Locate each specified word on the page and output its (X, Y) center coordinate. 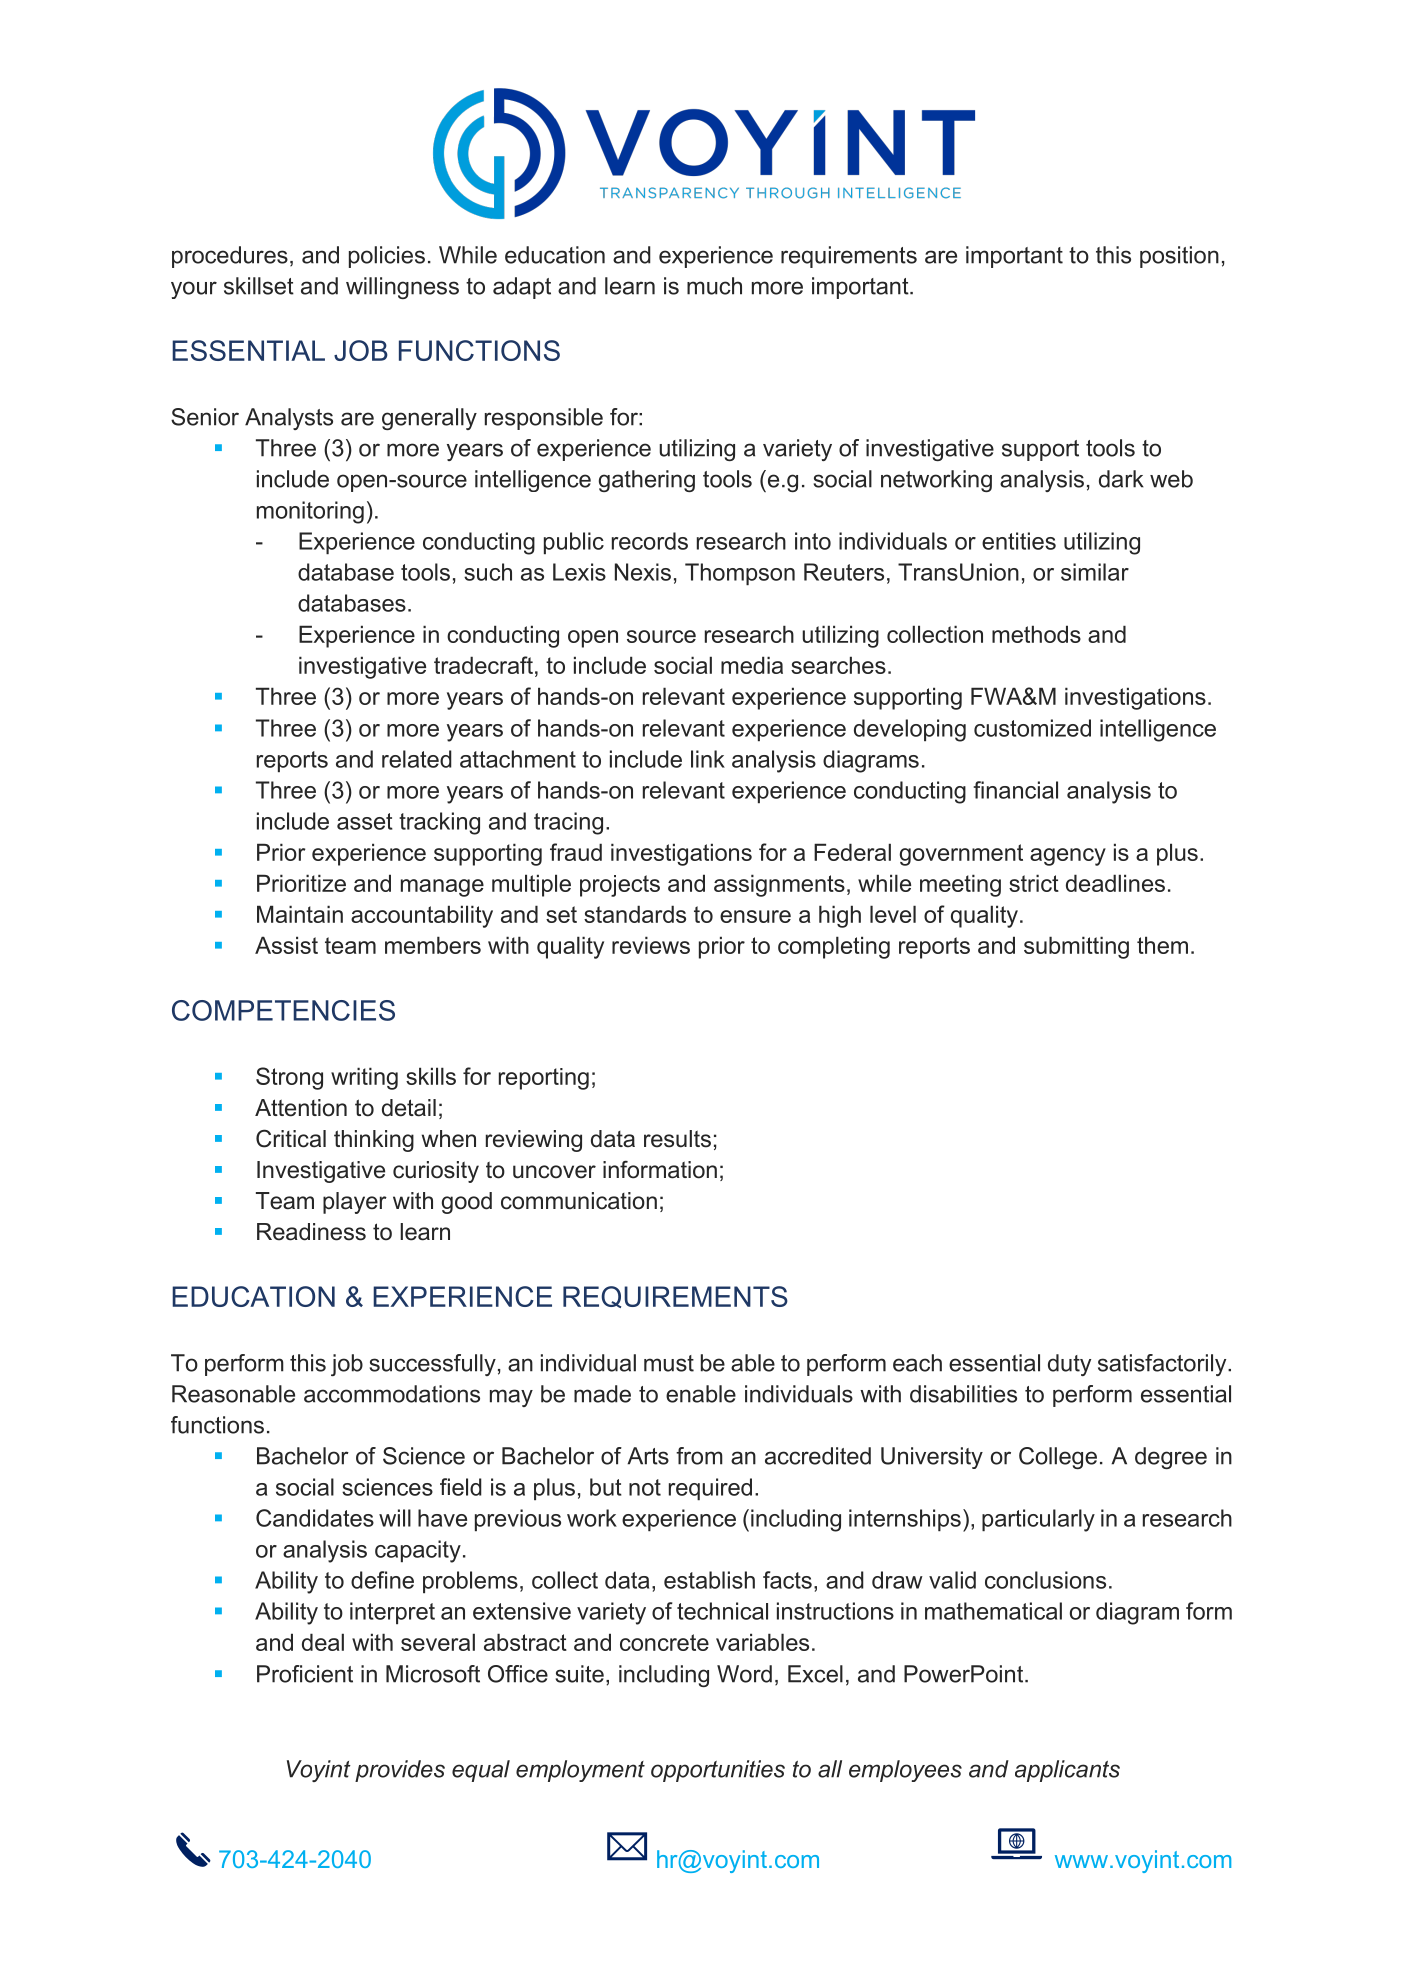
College (1058, 1458)
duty (1069, 1365)
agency (1068, 857)
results (677, 1139)
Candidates (315, 1518)
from (699, 1456)
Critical (291, 1138)
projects (620, 886)
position (1179, 257)
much (714, 286)
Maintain (300, 914)
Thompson (740, 574)
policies (387, 257)
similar (1095, 572)
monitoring (310, 512)
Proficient (305, 1674)
